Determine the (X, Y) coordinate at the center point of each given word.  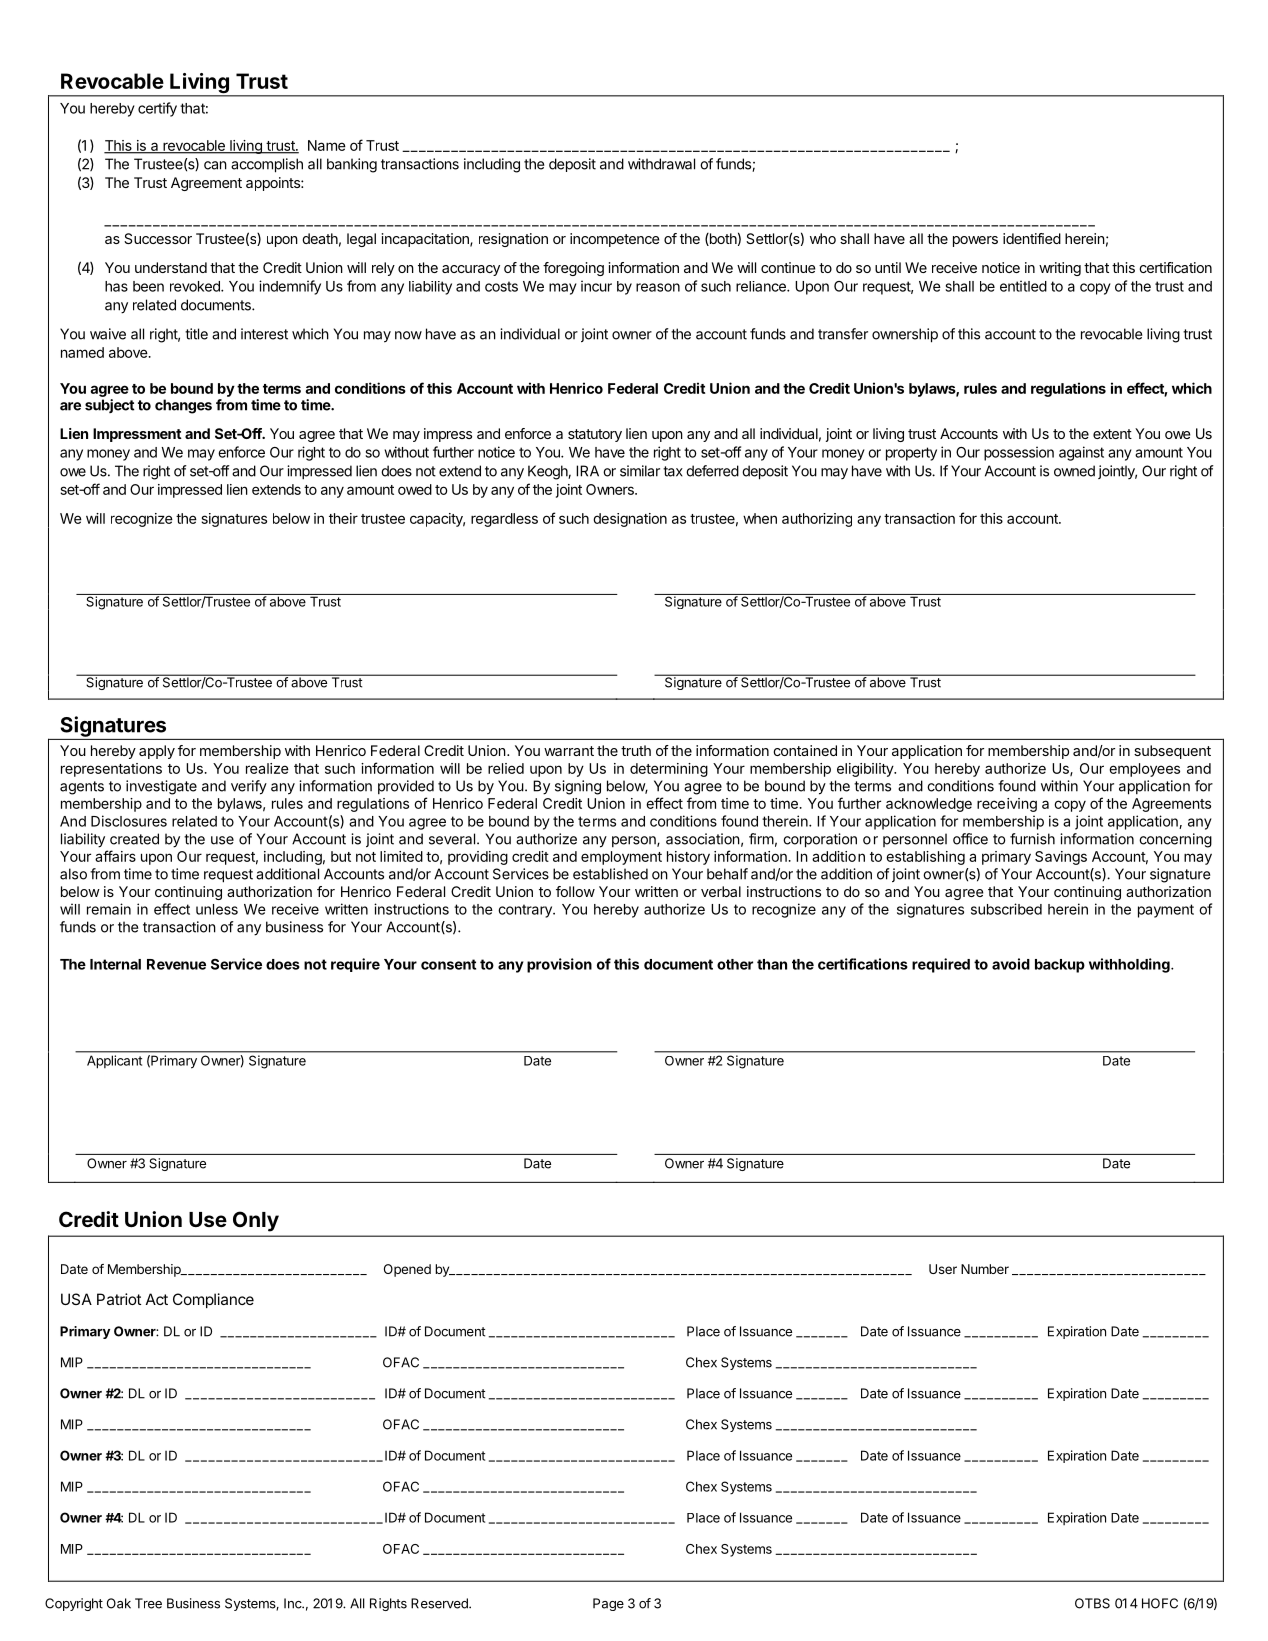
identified (1032, 238)
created (134, 839)
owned (1074, 471)
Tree (148, 1603)
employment (621, 858)
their (343, 518)
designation (630, 520)
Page (608, 1604)
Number (985, 1269)
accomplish (267, 165)
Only (256, 1221)
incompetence (615, 240)
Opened (407, 1270)
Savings (1061, 858)
